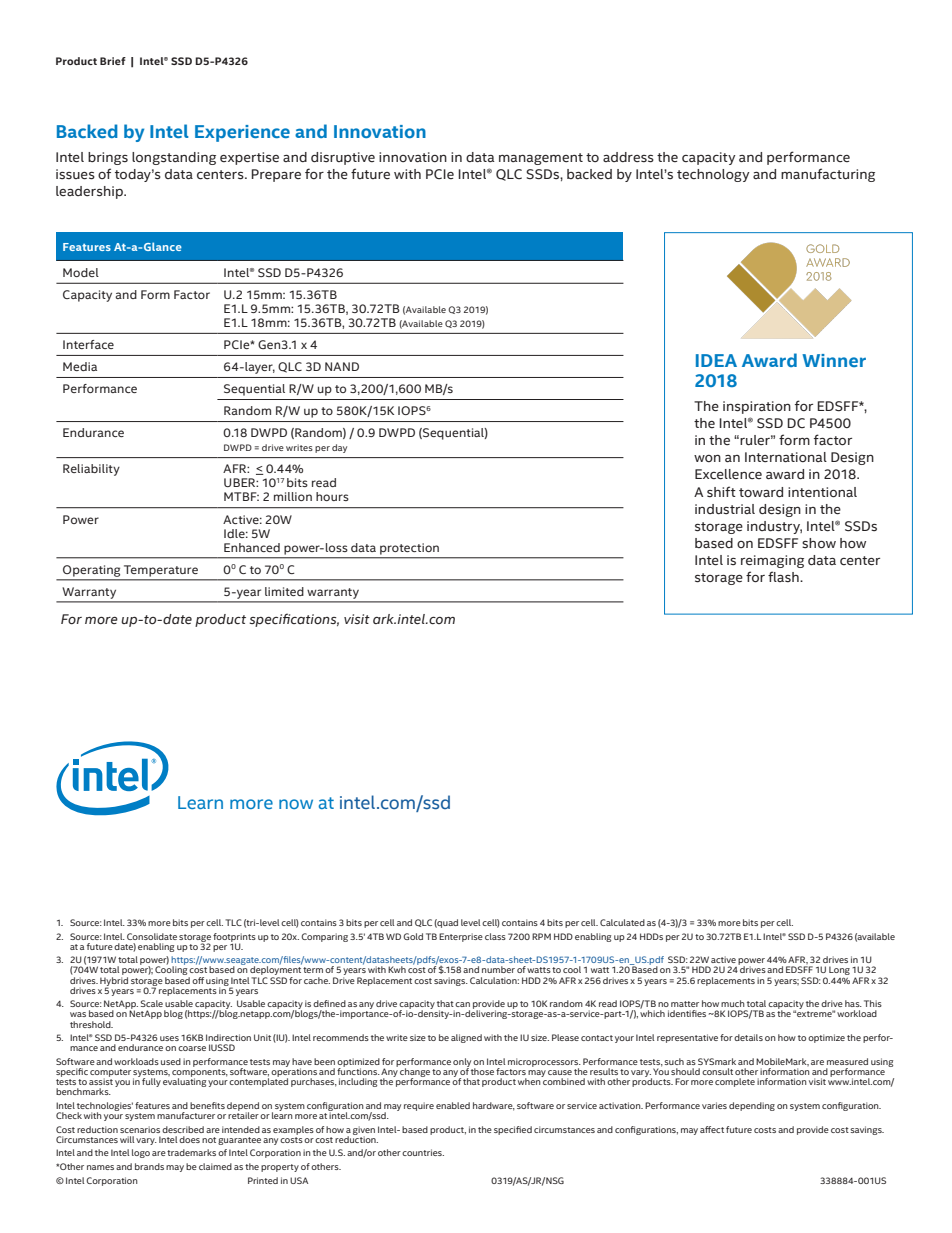 Image resolution: width=952 pixels, height=1233 pixels. What do you see at coordinates (113, 61) in the page?
I see `Brief` at bounding box center [113, 61].
